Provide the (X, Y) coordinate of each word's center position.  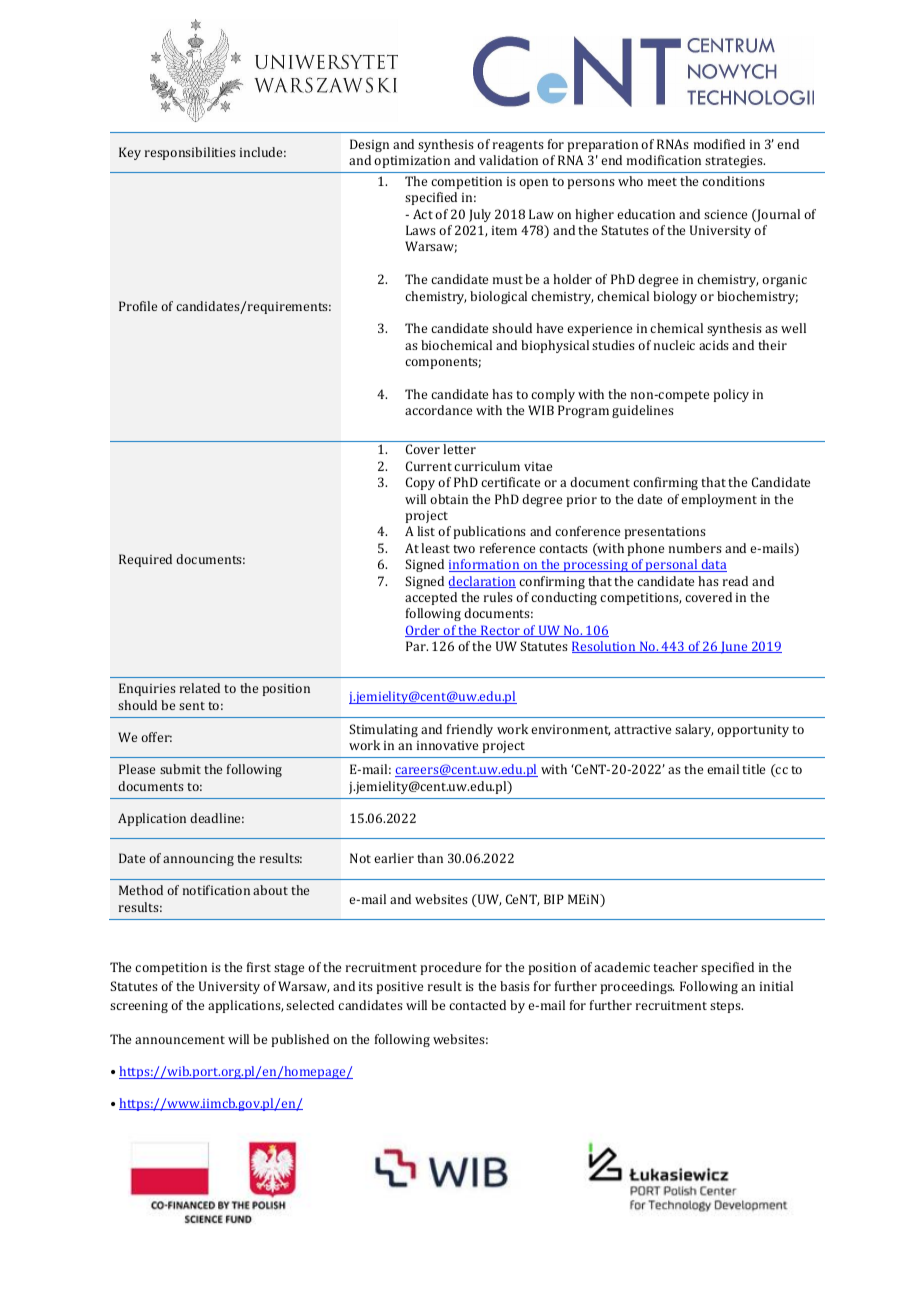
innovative (447, 745)
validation (508, 160)
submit (180, 769)
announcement (180, 1040)
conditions (733, 181)
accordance (438, 410)
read (735, 581)
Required (145, 560)
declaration (482, 582)
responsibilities (190, 153)
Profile (138, 306)
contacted (477, 1005)
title (753, 769)
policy (731, 395)
